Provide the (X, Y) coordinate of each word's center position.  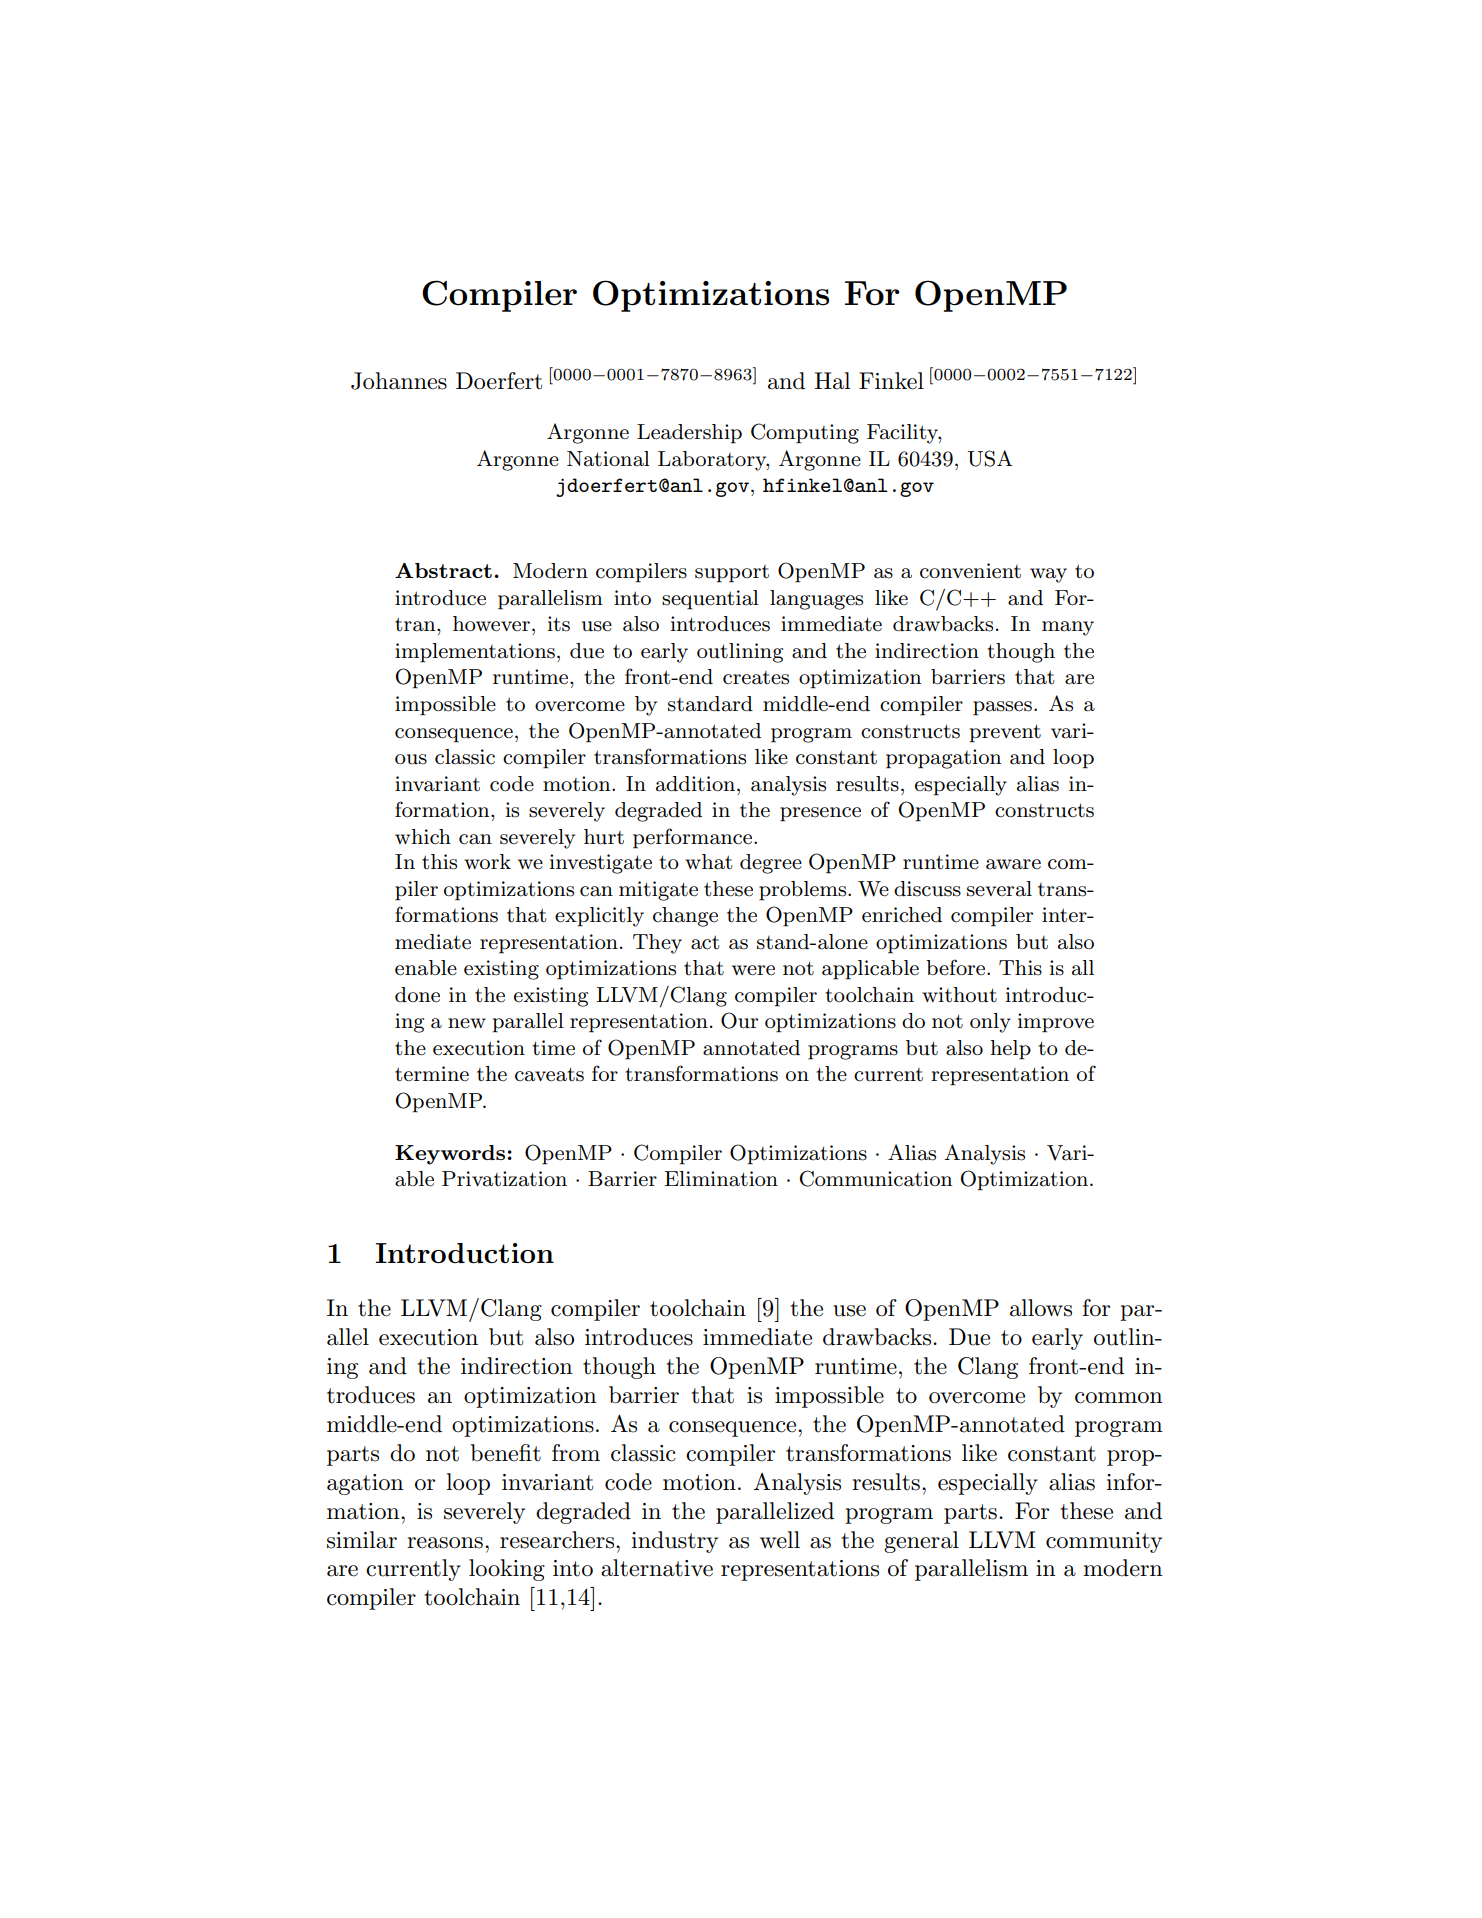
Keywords (451, 1155)
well (780, 1540)
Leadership (689, 434)
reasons (445, 1543)
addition (697, 784)
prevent (1005, 733)
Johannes (399, 381)
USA (990, 458)
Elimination (721, 1179)
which (423, 837)
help (1010, 1050)
